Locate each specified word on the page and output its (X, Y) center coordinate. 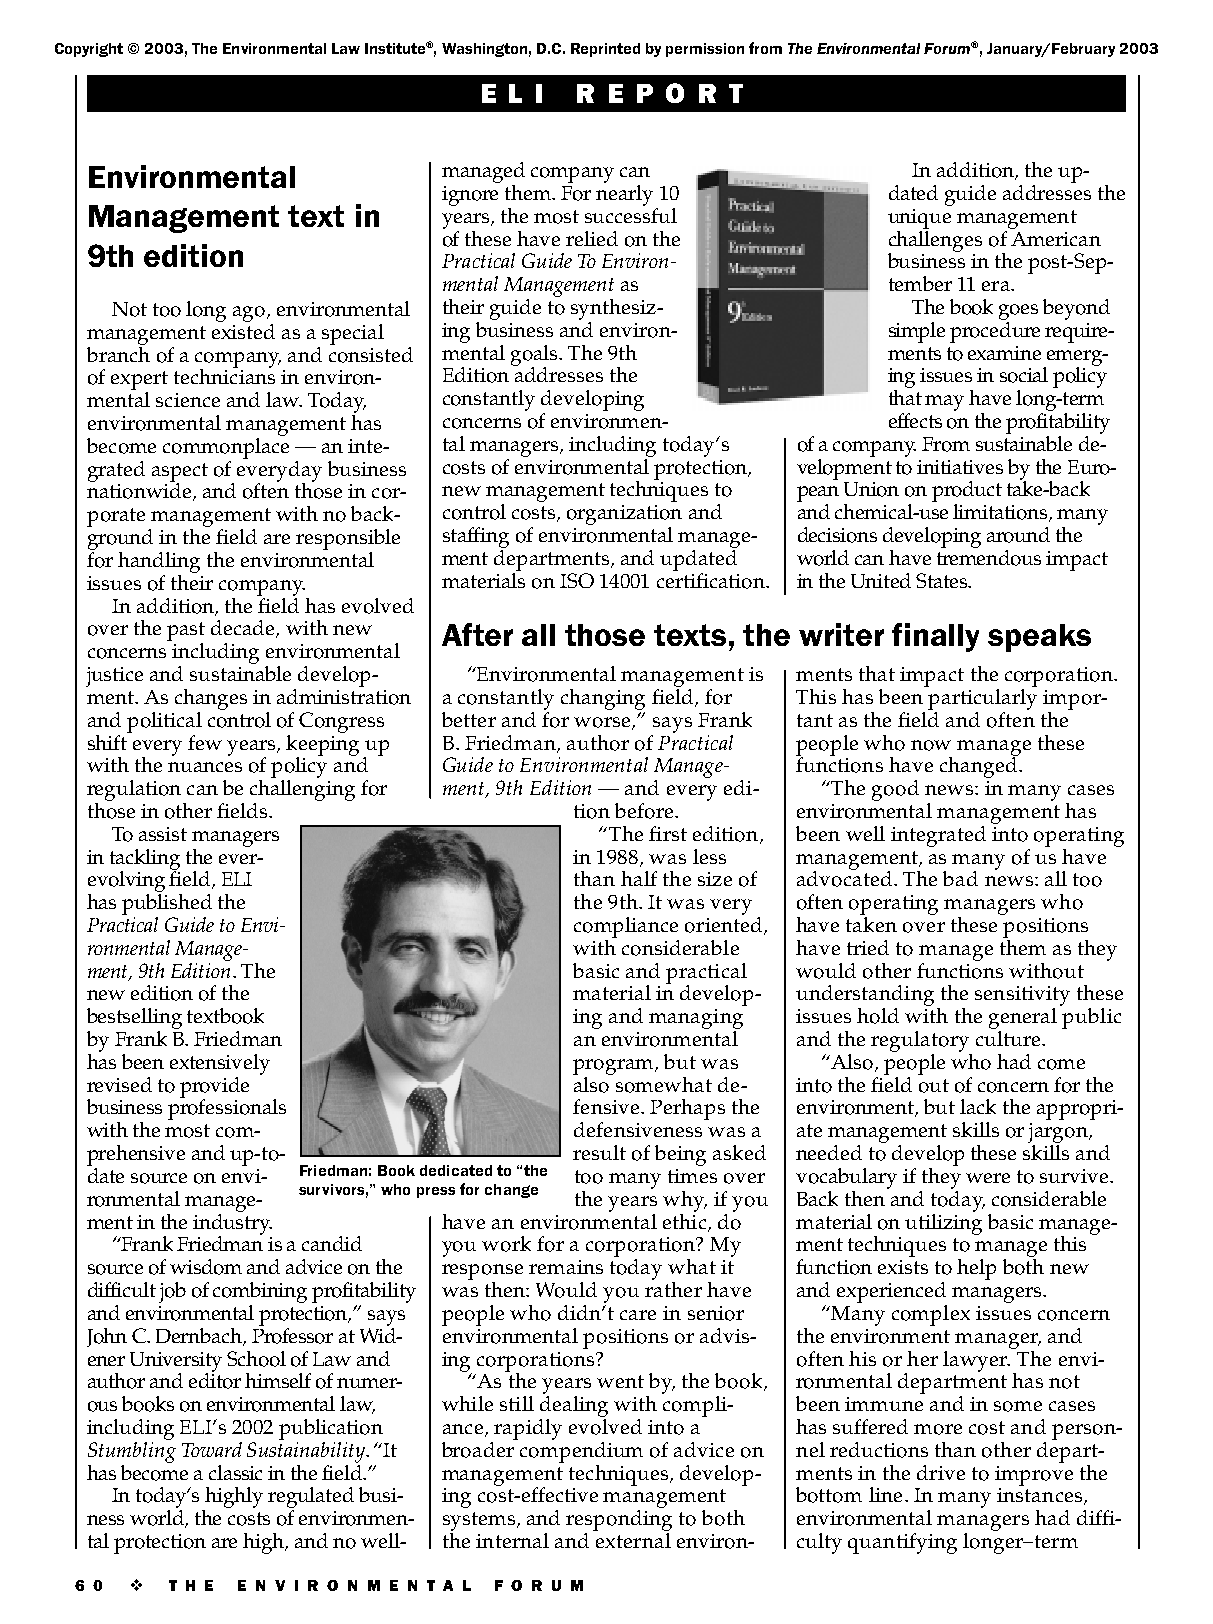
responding (619, 1520)
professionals (227, 1108)
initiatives (960, 467)
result (599, 1152)
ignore (470, 196)
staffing (476, 537)
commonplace (226, 447)
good (895, 790)
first (668, 833)
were (988, 1178)
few (205, 742)
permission (705, 50)
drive (941, 1472)
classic (235, 1472)
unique (919, 219)
